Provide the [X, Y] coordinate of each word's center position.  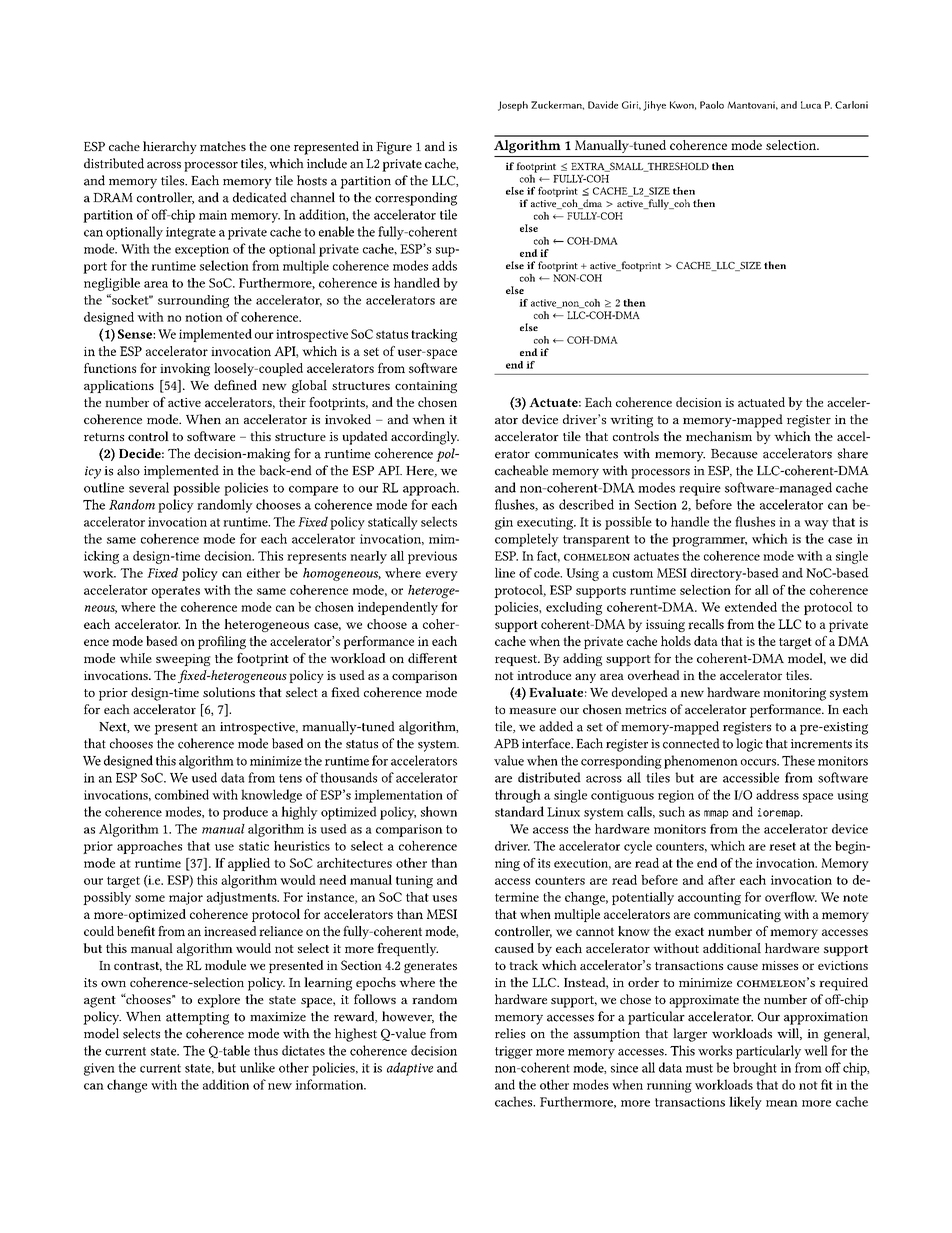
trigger [514, 1052]
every [442, 576]
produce [245, 813]
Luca [811, 105]
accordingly [425, 438]
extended [751, 607]
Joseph [513, 106]
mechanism [719, 436]
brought [755, 1069]
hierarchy [170, 147]
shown [439, 811]
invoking [185, 369]
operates [176, 592]
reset [782, 846]
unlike [257, 1067]
